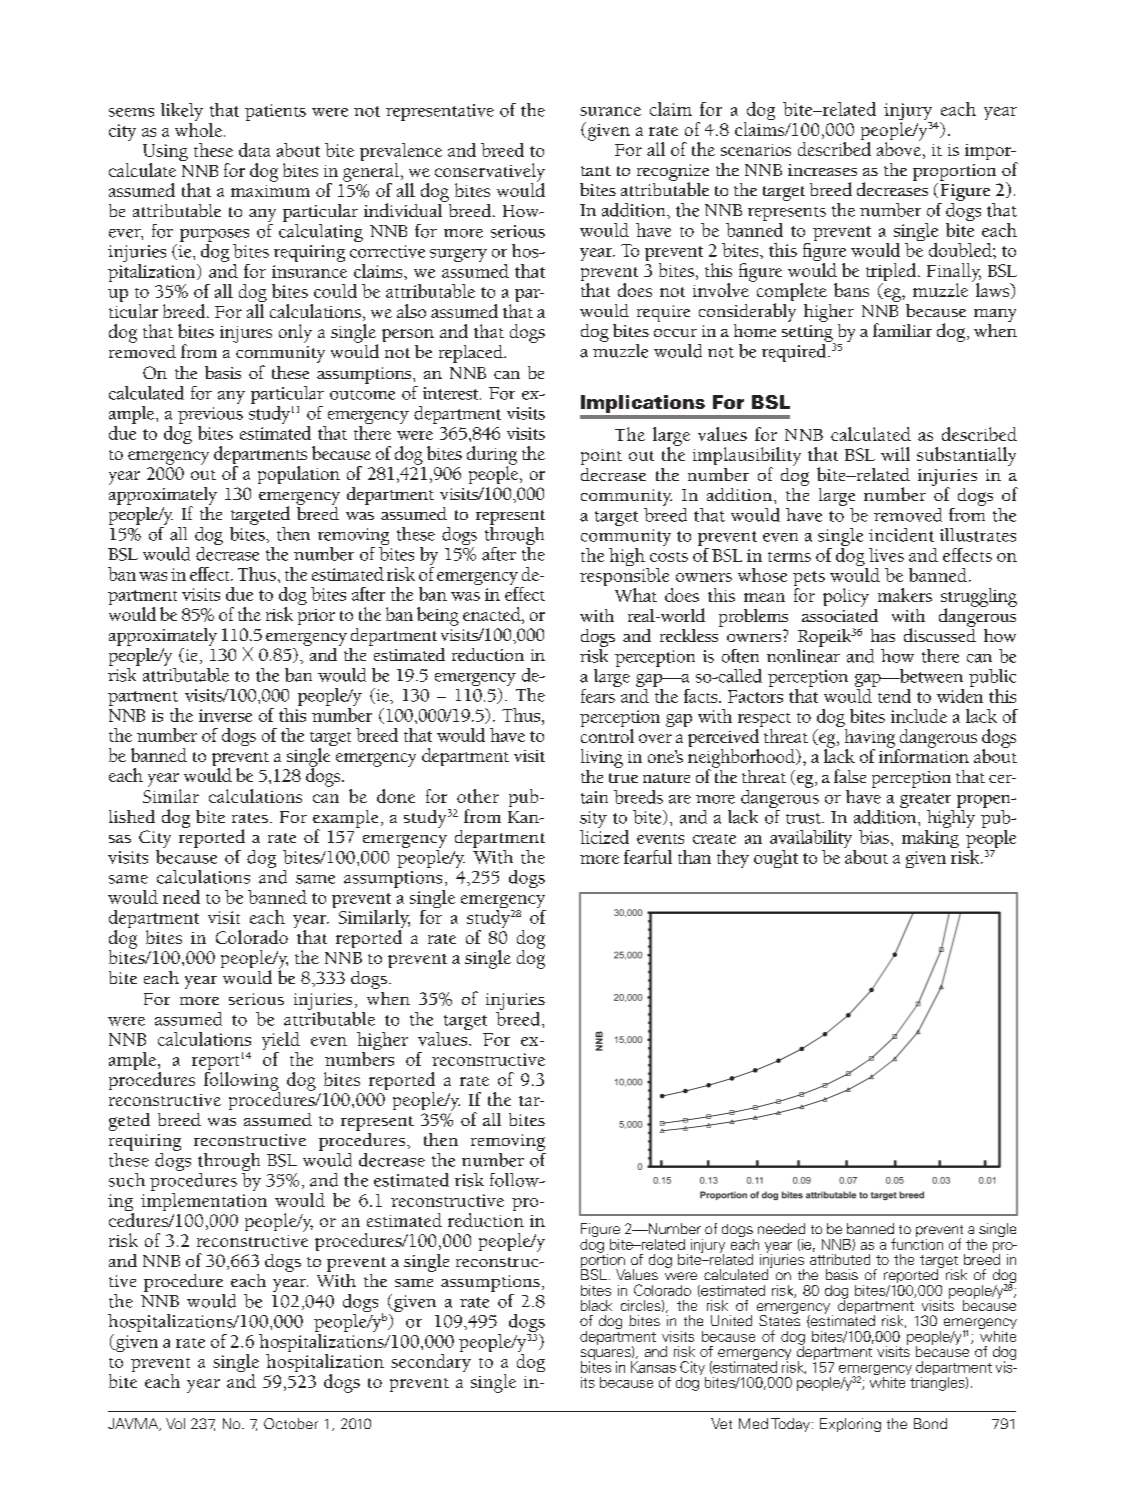 This page has width=1125, height=1505. I want to click on will, so click(895, 454).
